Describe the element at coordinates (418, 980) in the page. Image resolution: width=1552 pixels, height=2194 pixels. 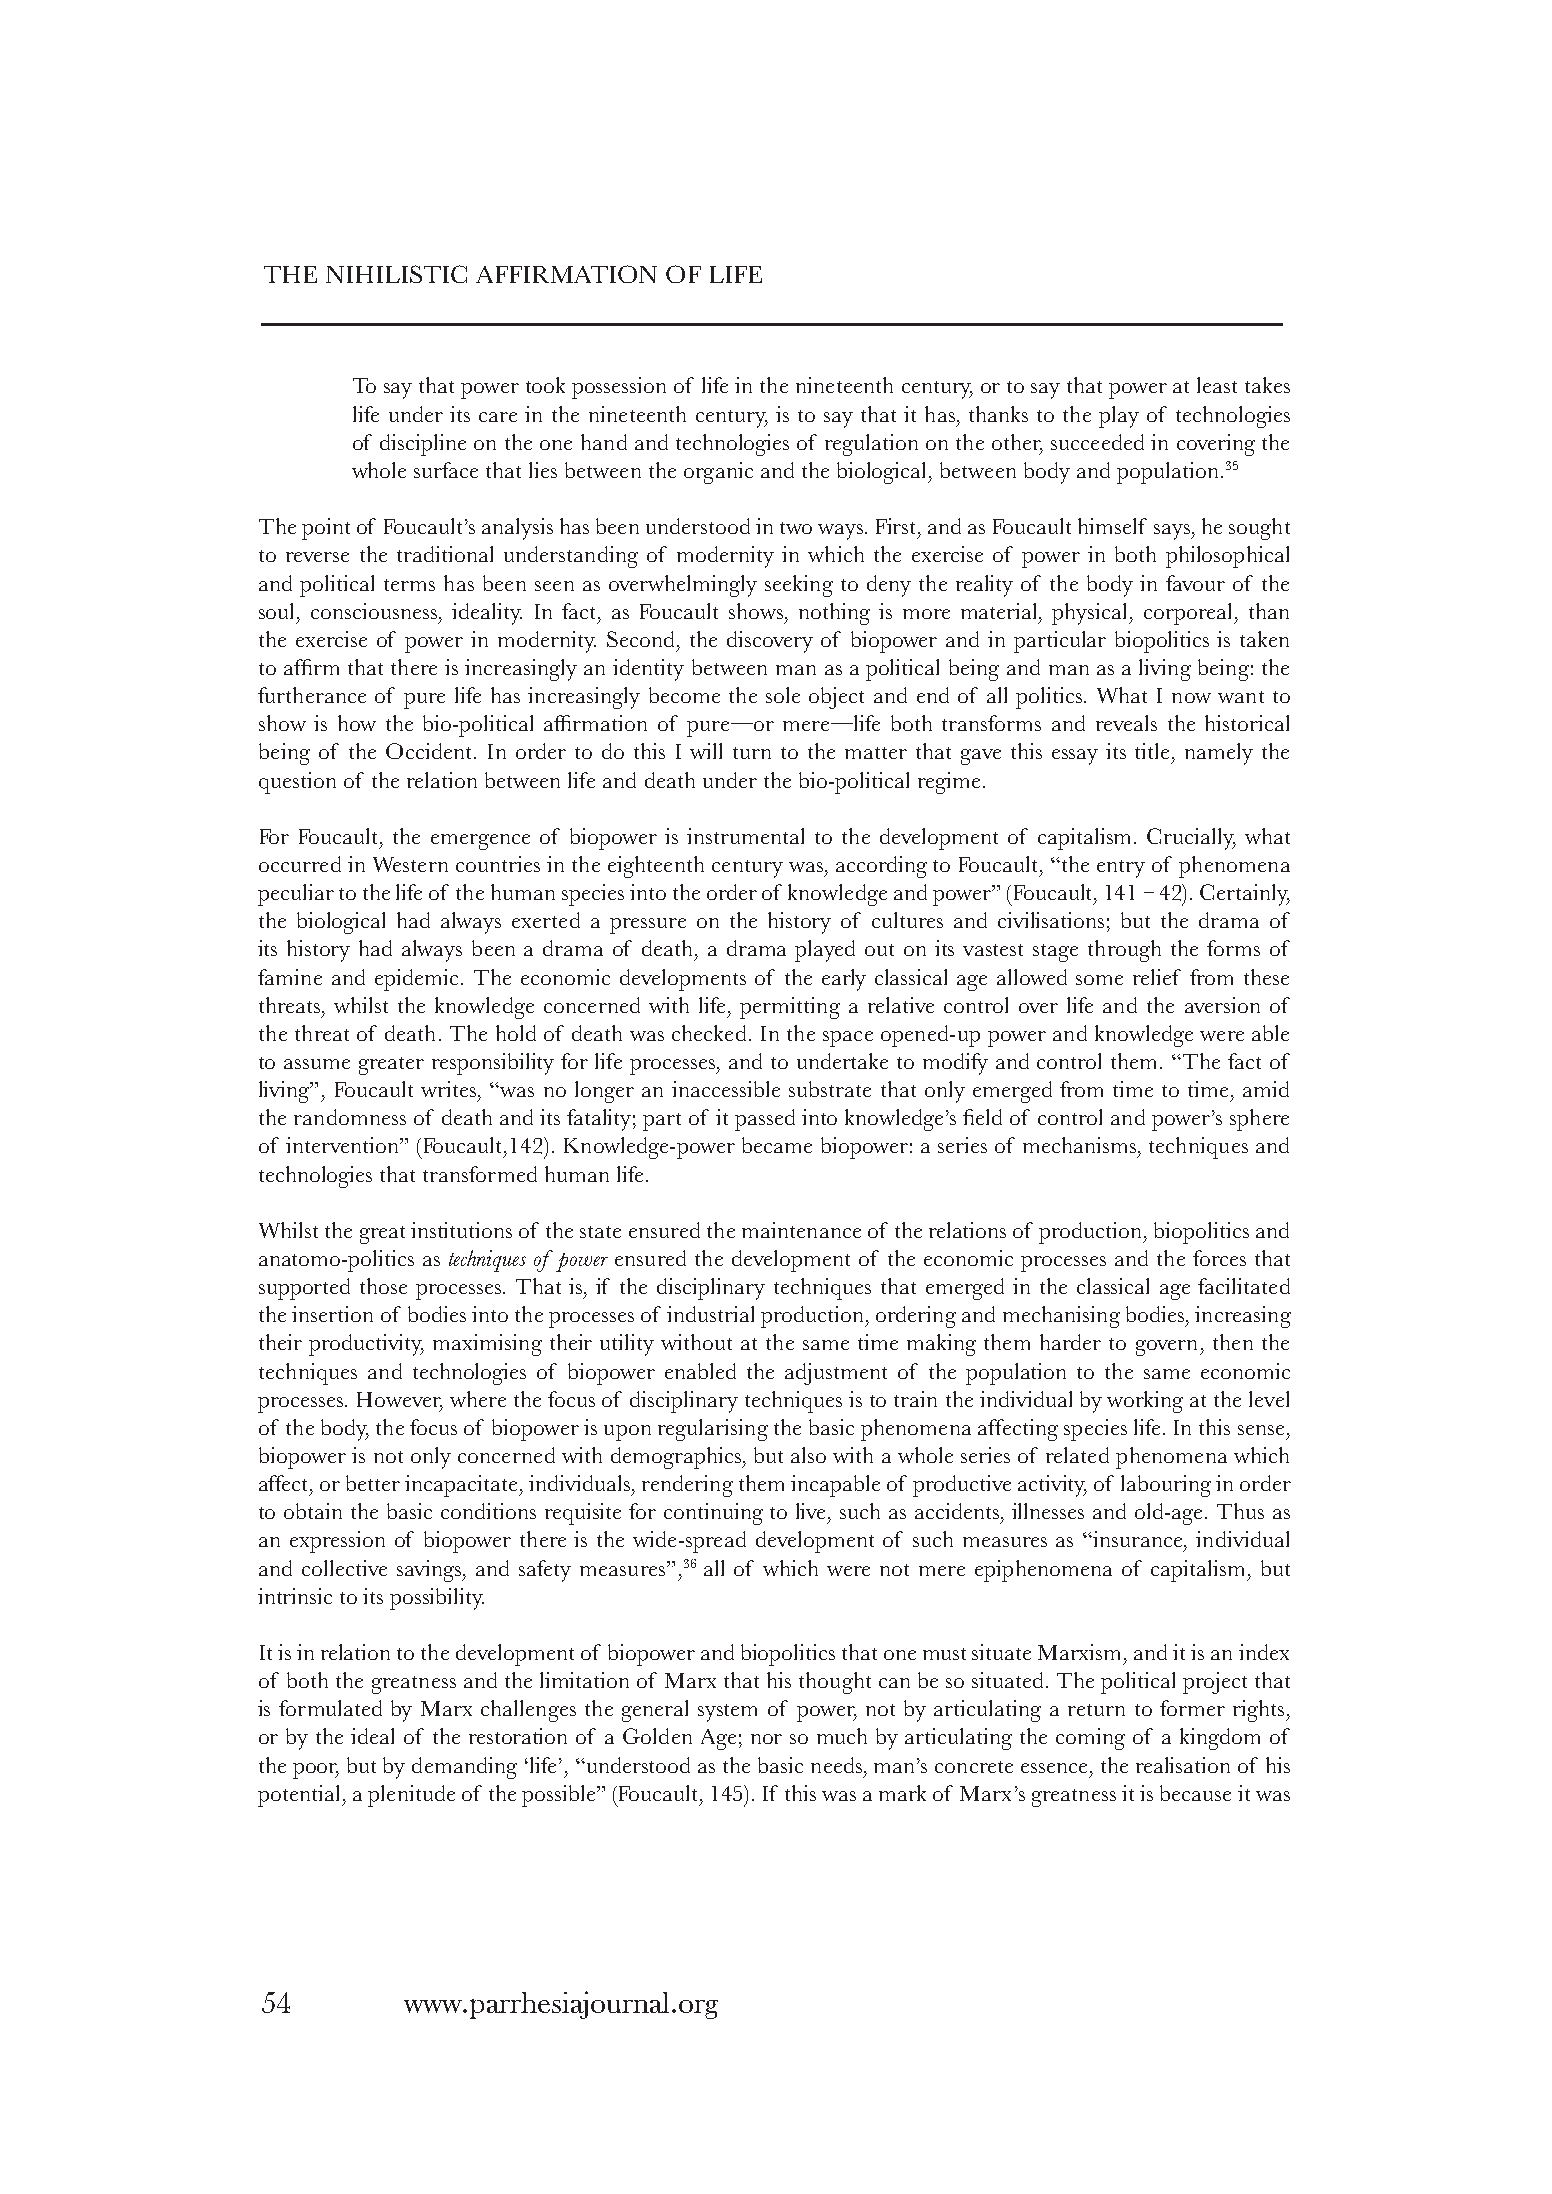
I see `epidemic` at that location.
